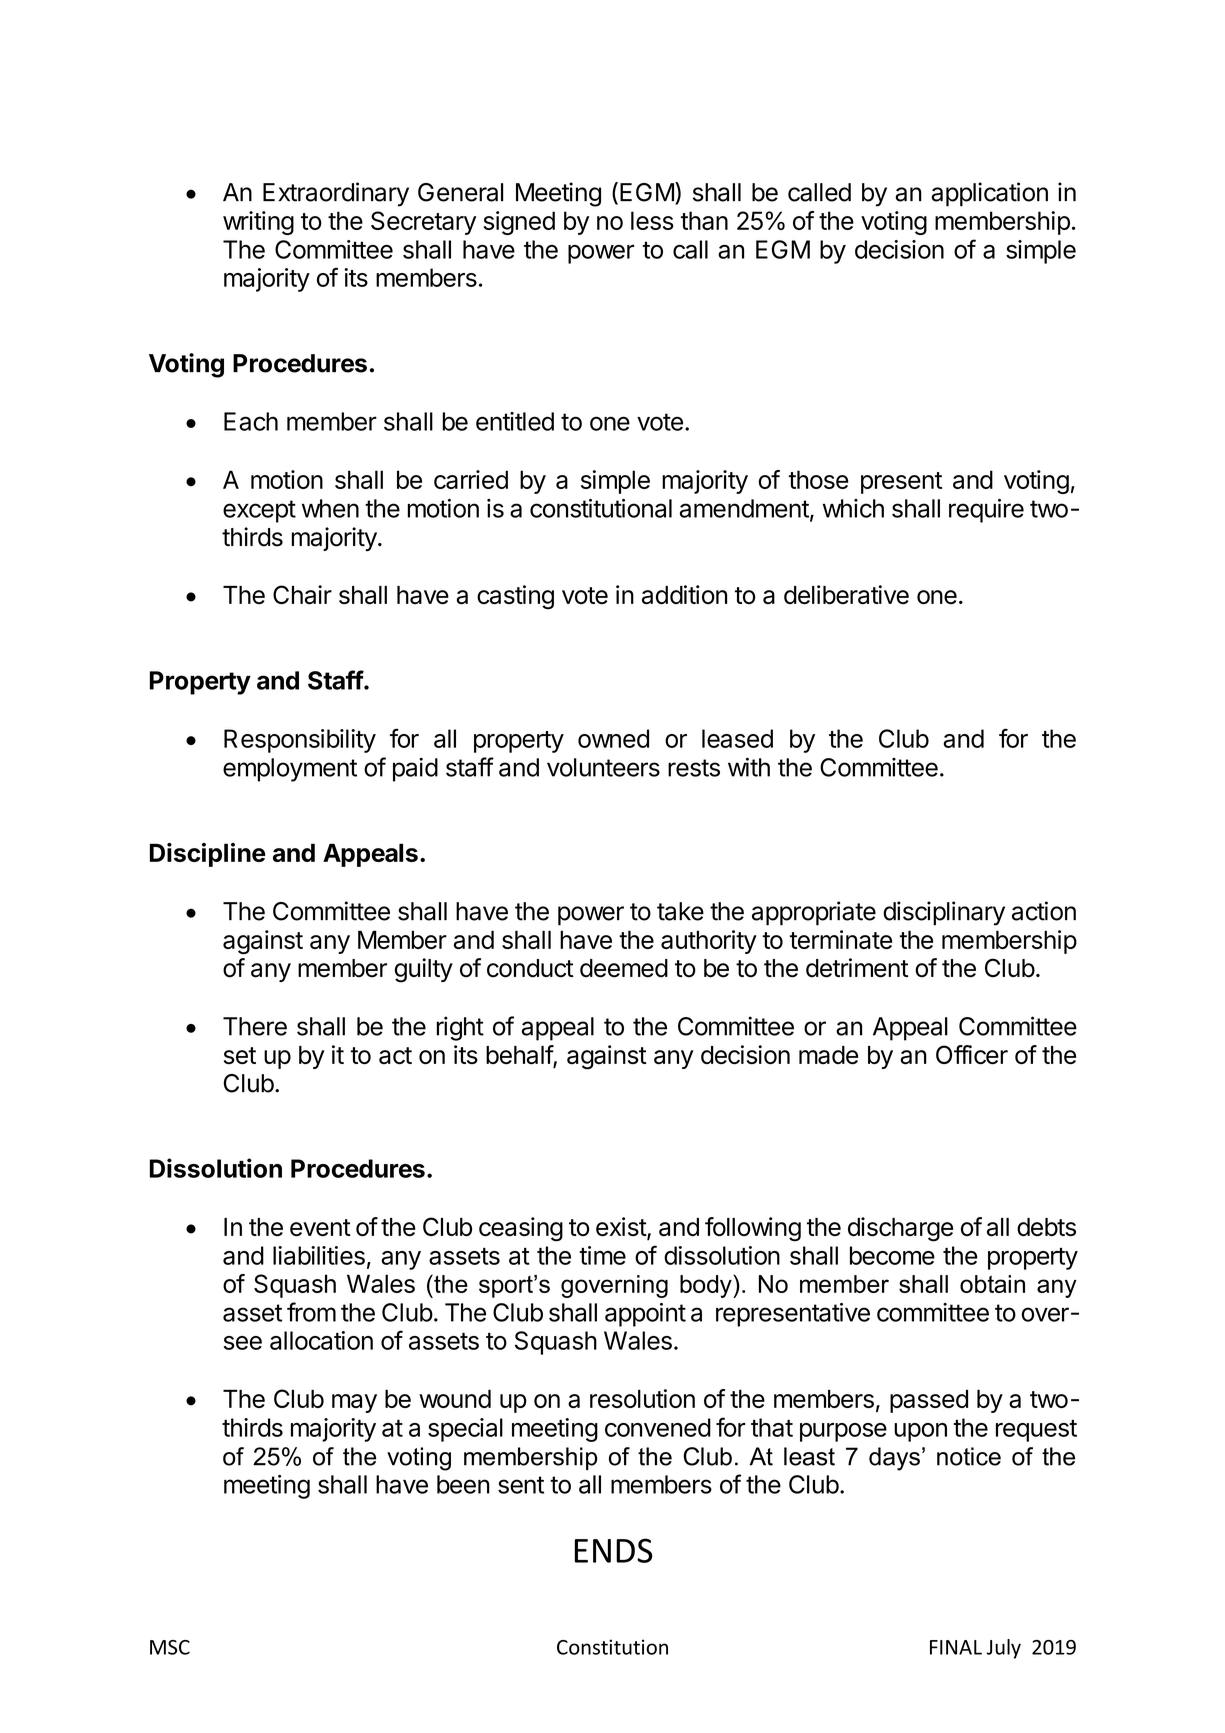 The width and height of the screenshot is (1225, 1733). Describe the element at coordinates (170, 1647) in the screenshot. I see `MSC` at that location.
